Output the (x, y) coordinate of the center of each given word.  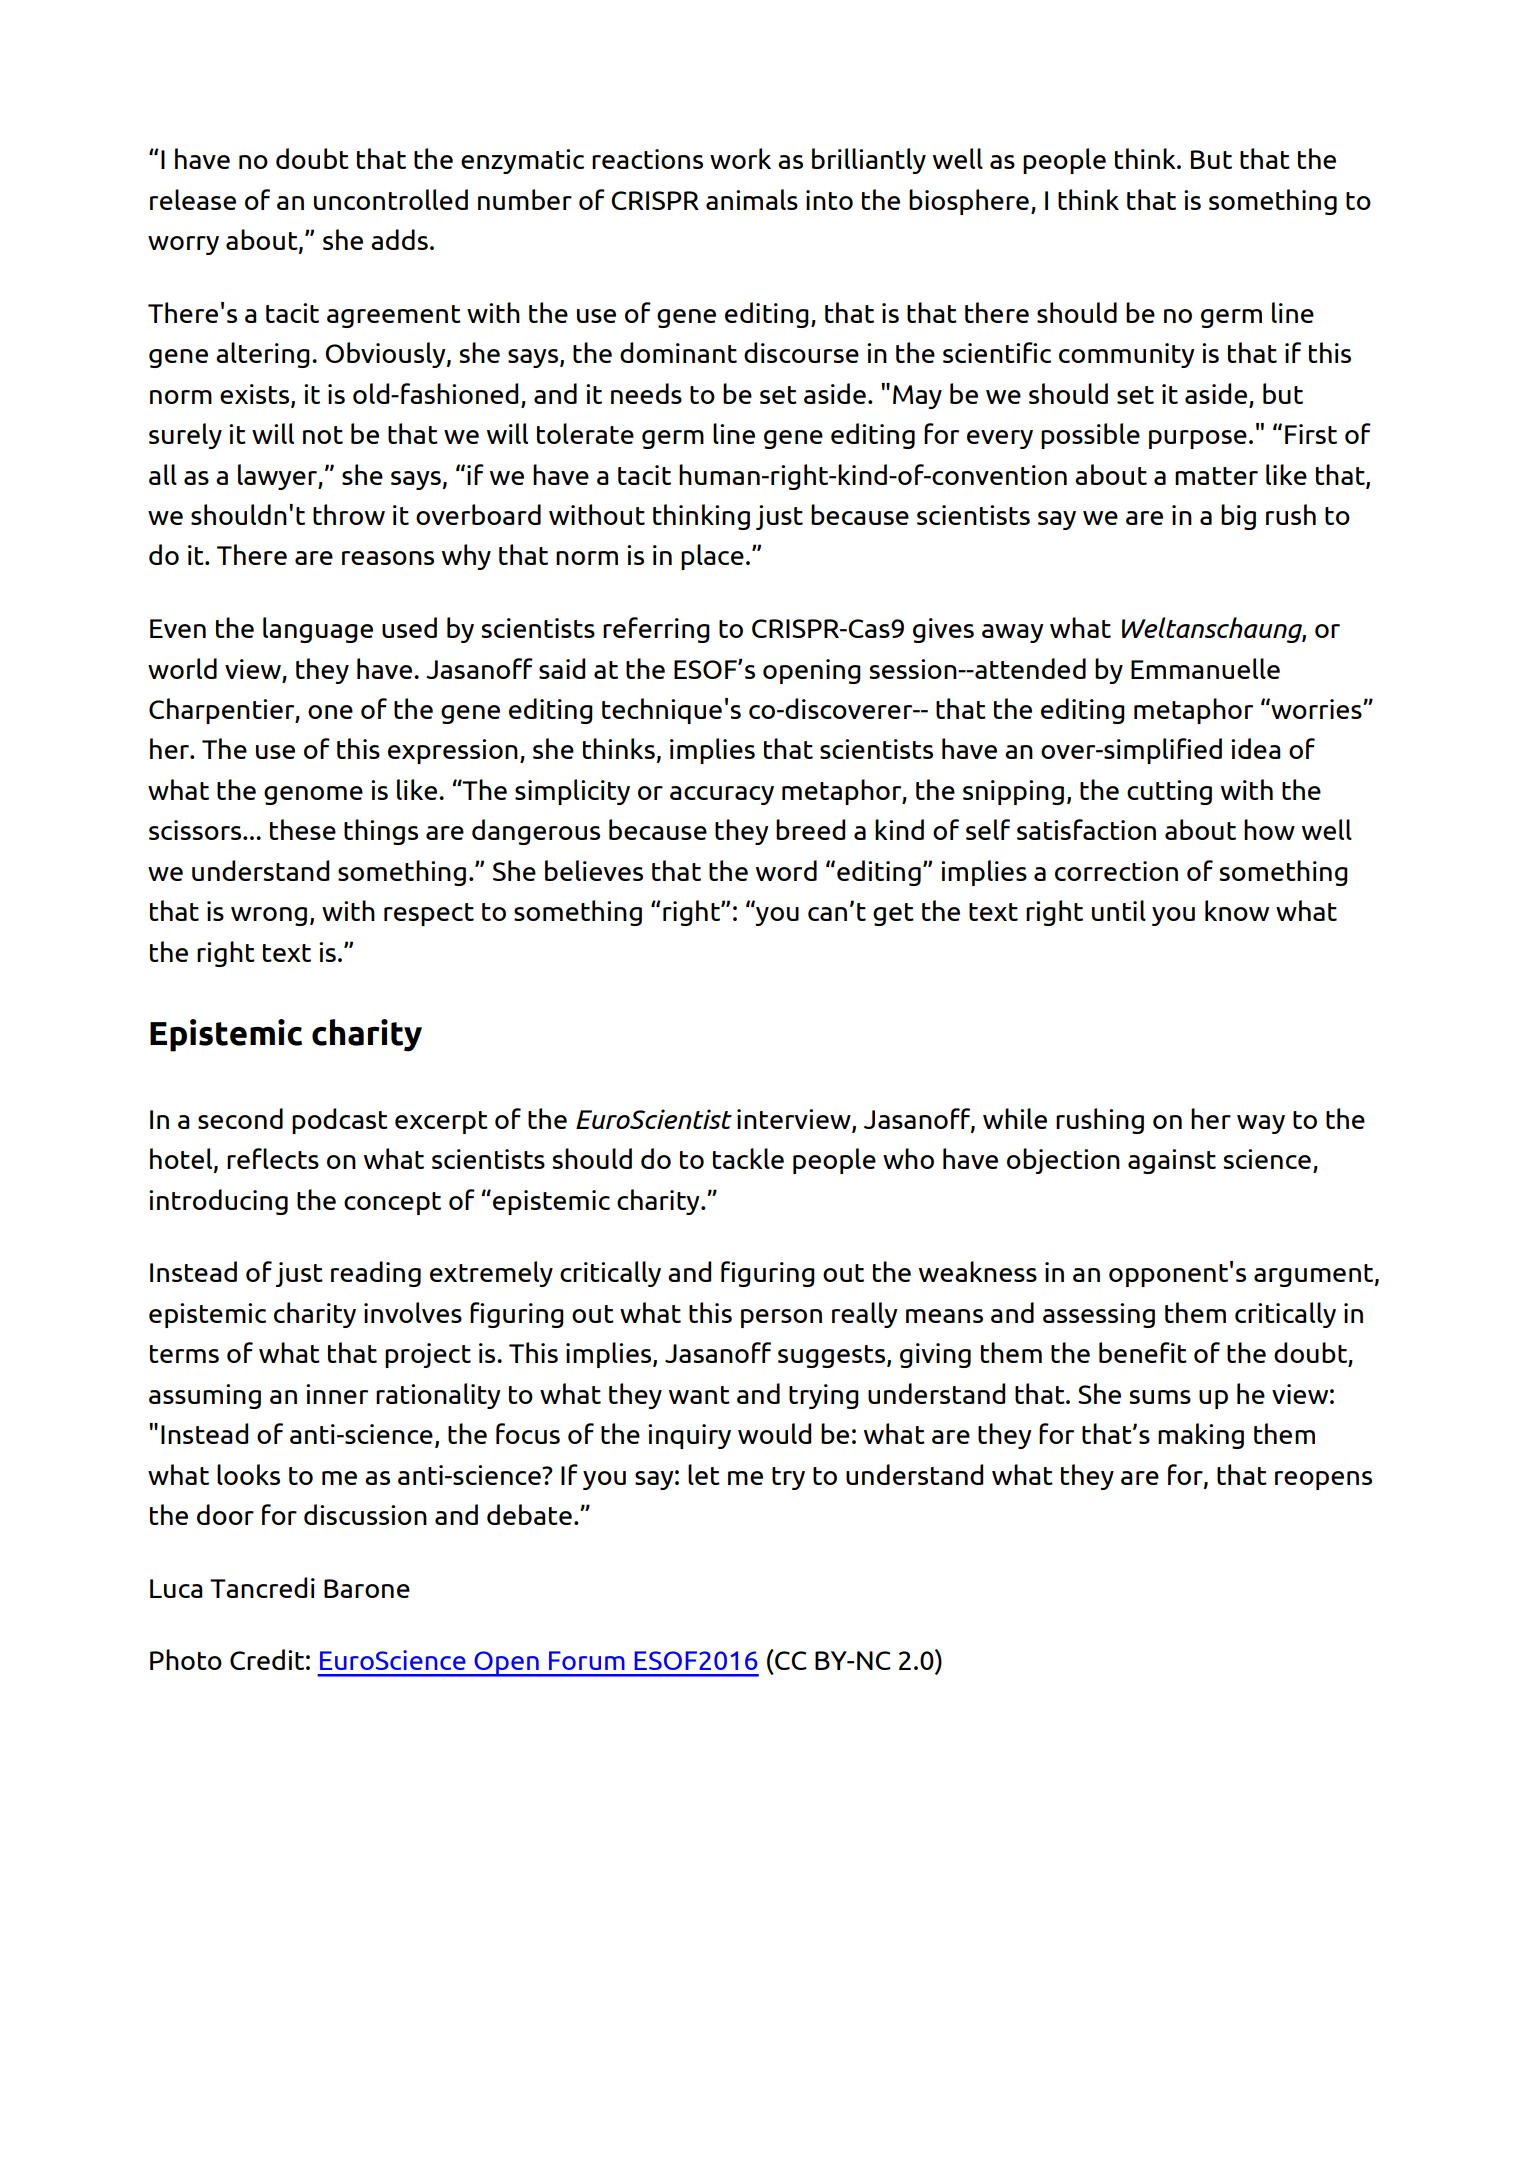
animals (752, 199)
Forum (587, 1660)
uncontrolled (391, 199)
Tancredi (262, 1587)
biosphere (969, 202)
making (1201, 1436)
